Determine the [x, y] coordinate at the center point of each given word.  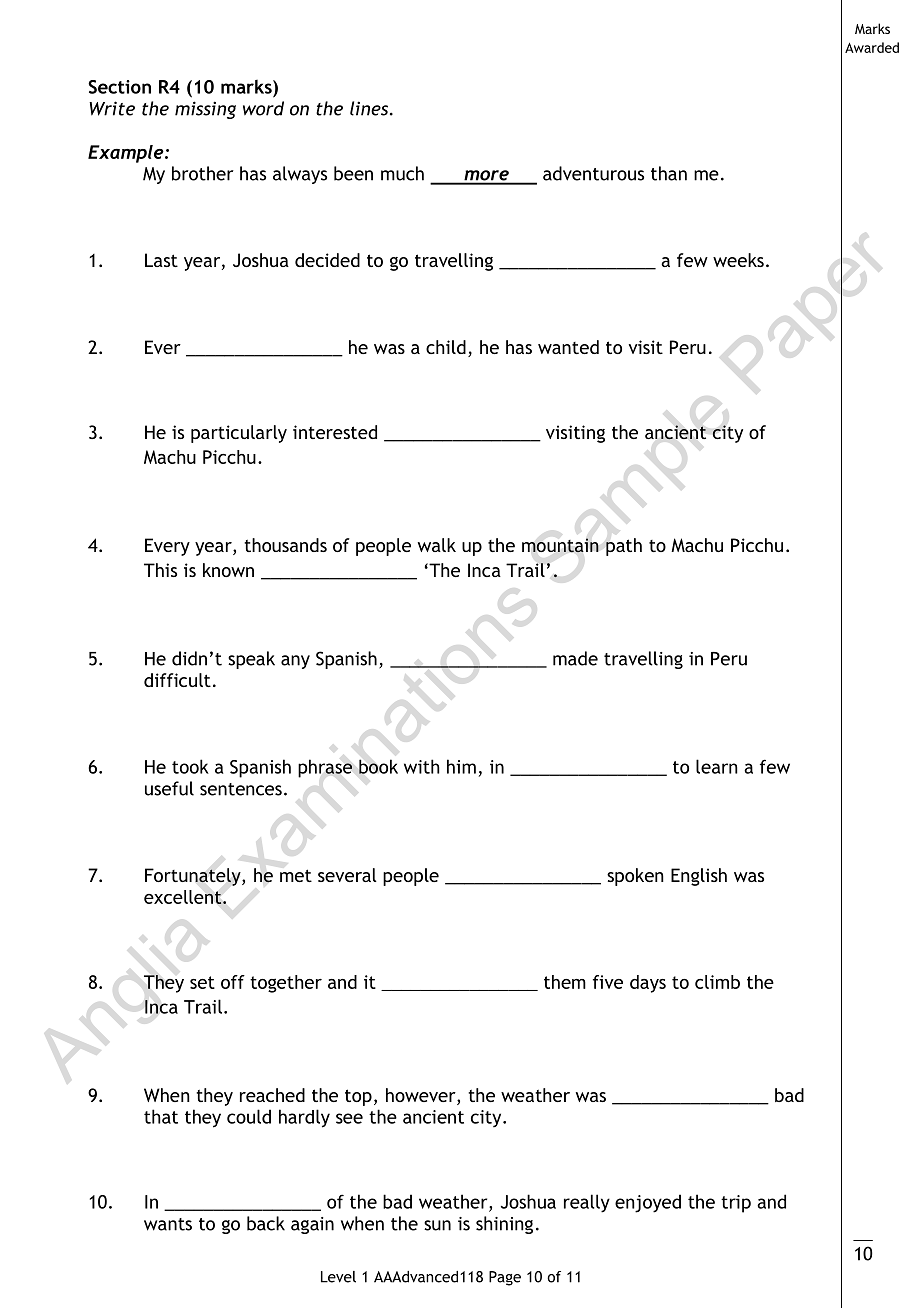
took [190, 766]
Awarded [872, 47]
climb [717, 982]
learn [717, 766]
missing [205, 110]
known [228, 570]
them [565, 982]
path [624, 547]
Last [161, 260]
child [446, 347]
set [202, 982]
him [461, 766]
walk [437, 545]
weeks [738, 260]
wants [168, 1224]
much [402, 173]
